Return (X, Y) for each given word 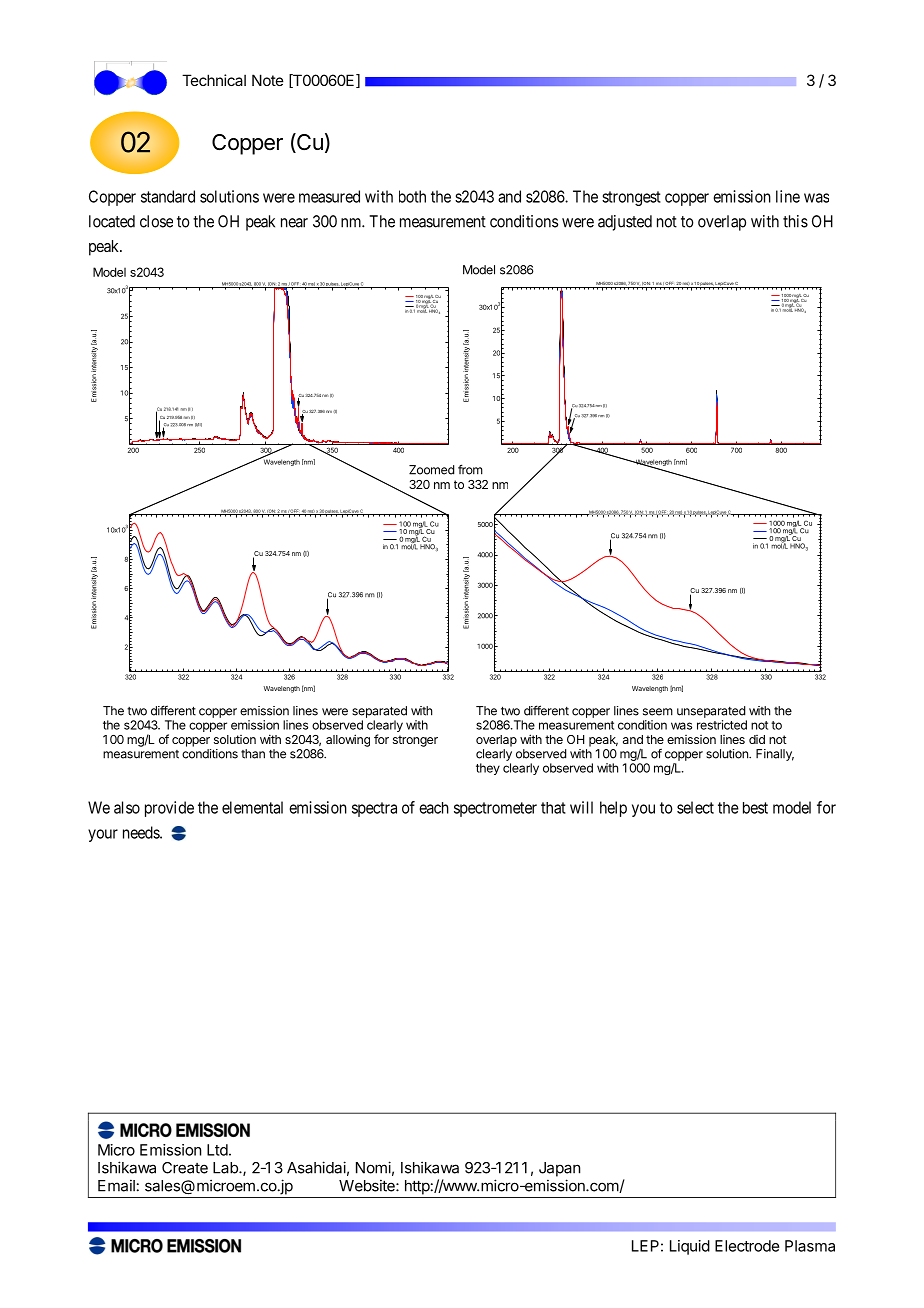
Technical (214, 80)
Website (368, 1185)
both (412, 196)
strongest (631, 198)
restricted (722, 725)
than (253, 754)
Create (185, 1168)
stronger (415, 741)
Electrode (747, 1246)
